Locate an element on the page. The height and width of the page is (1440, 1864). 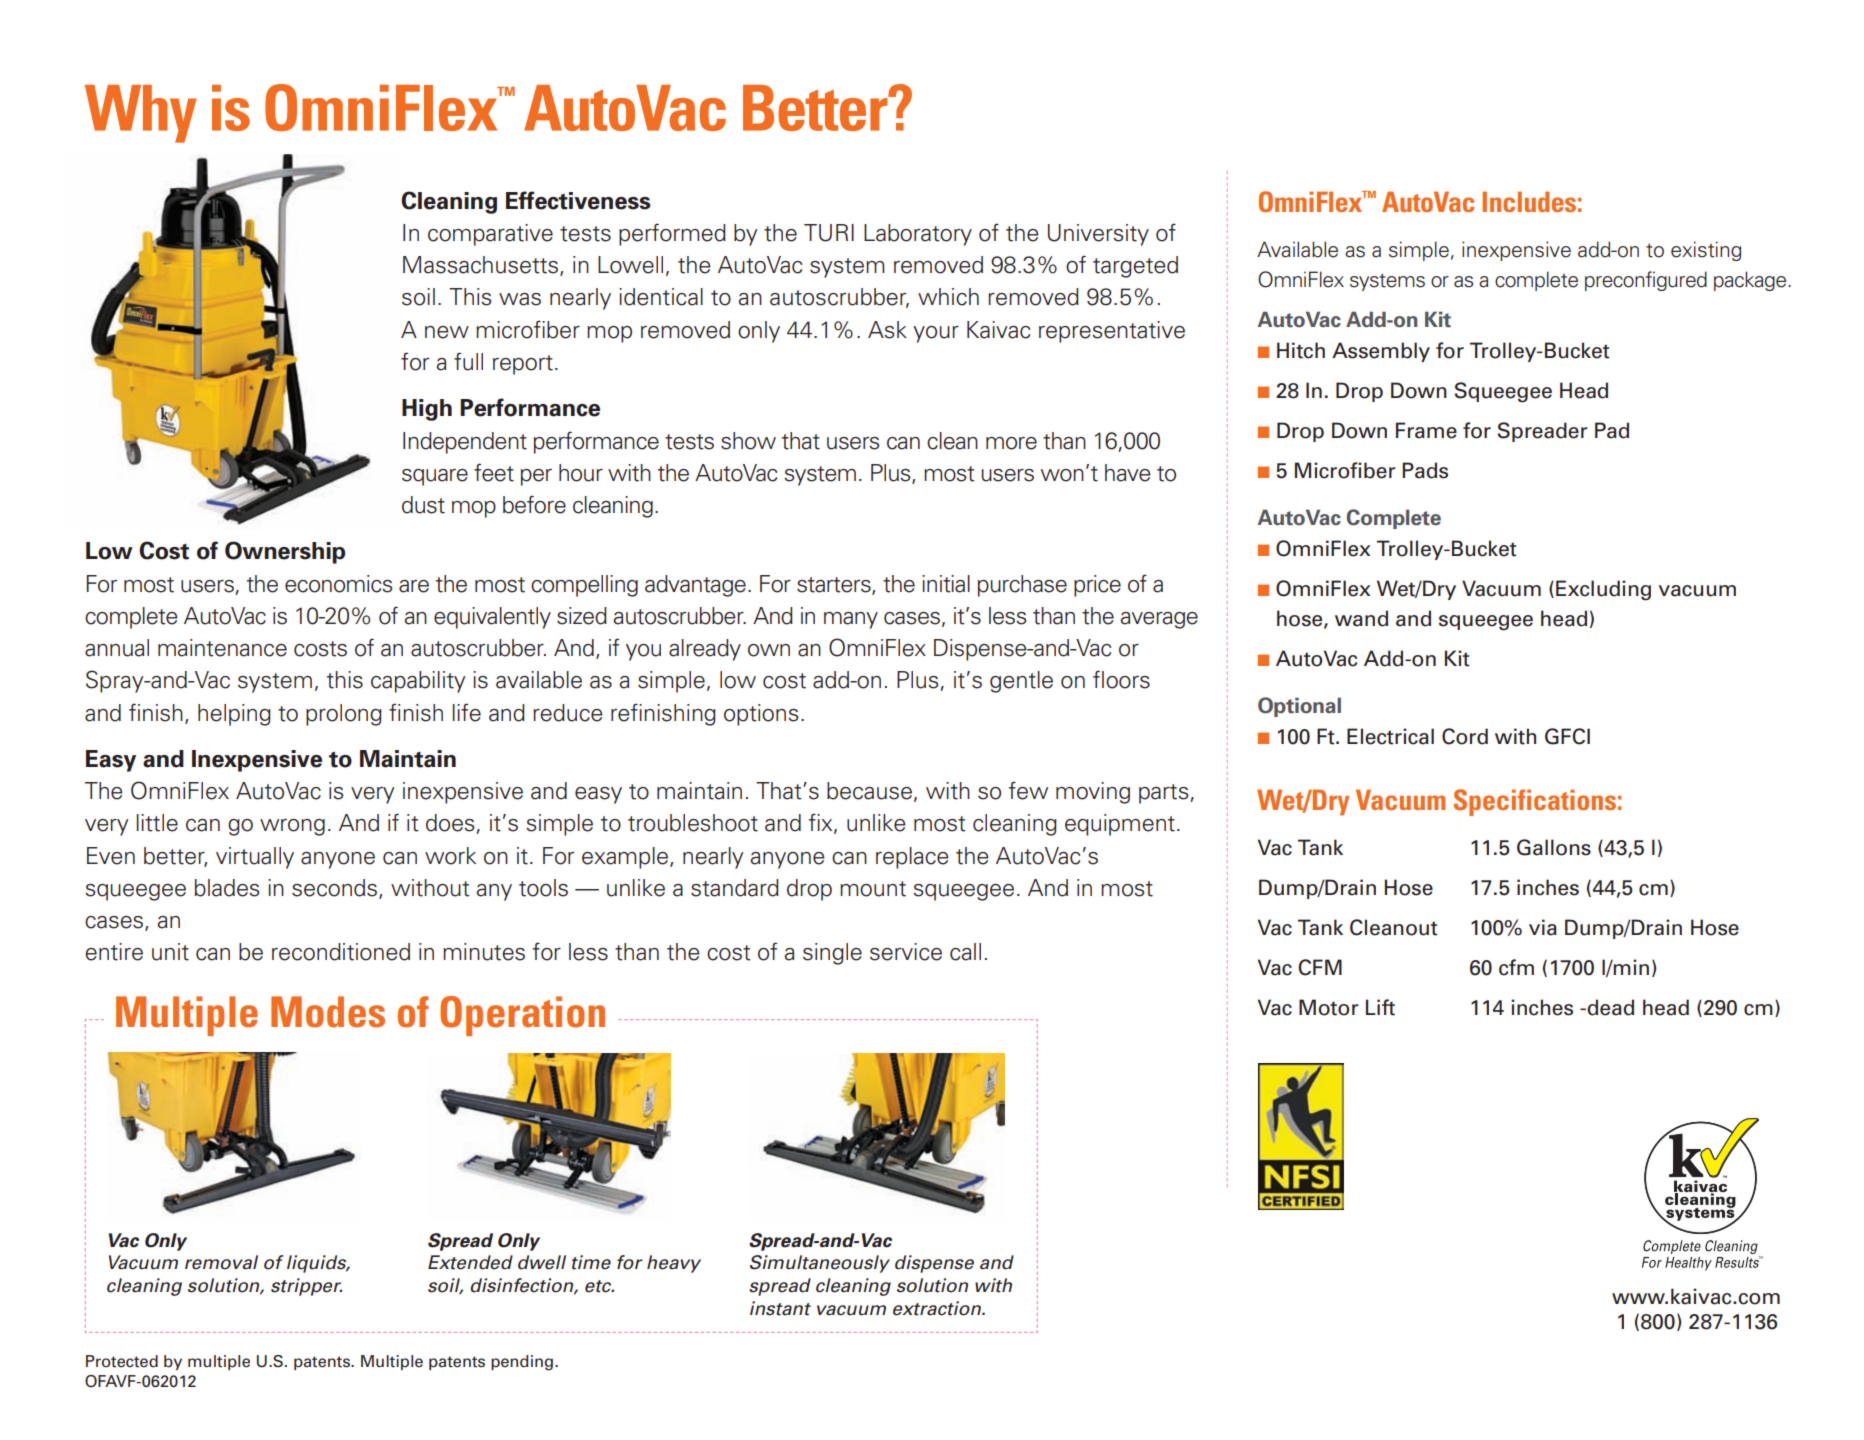
Laboratory is located at coordinates (918, 235).
